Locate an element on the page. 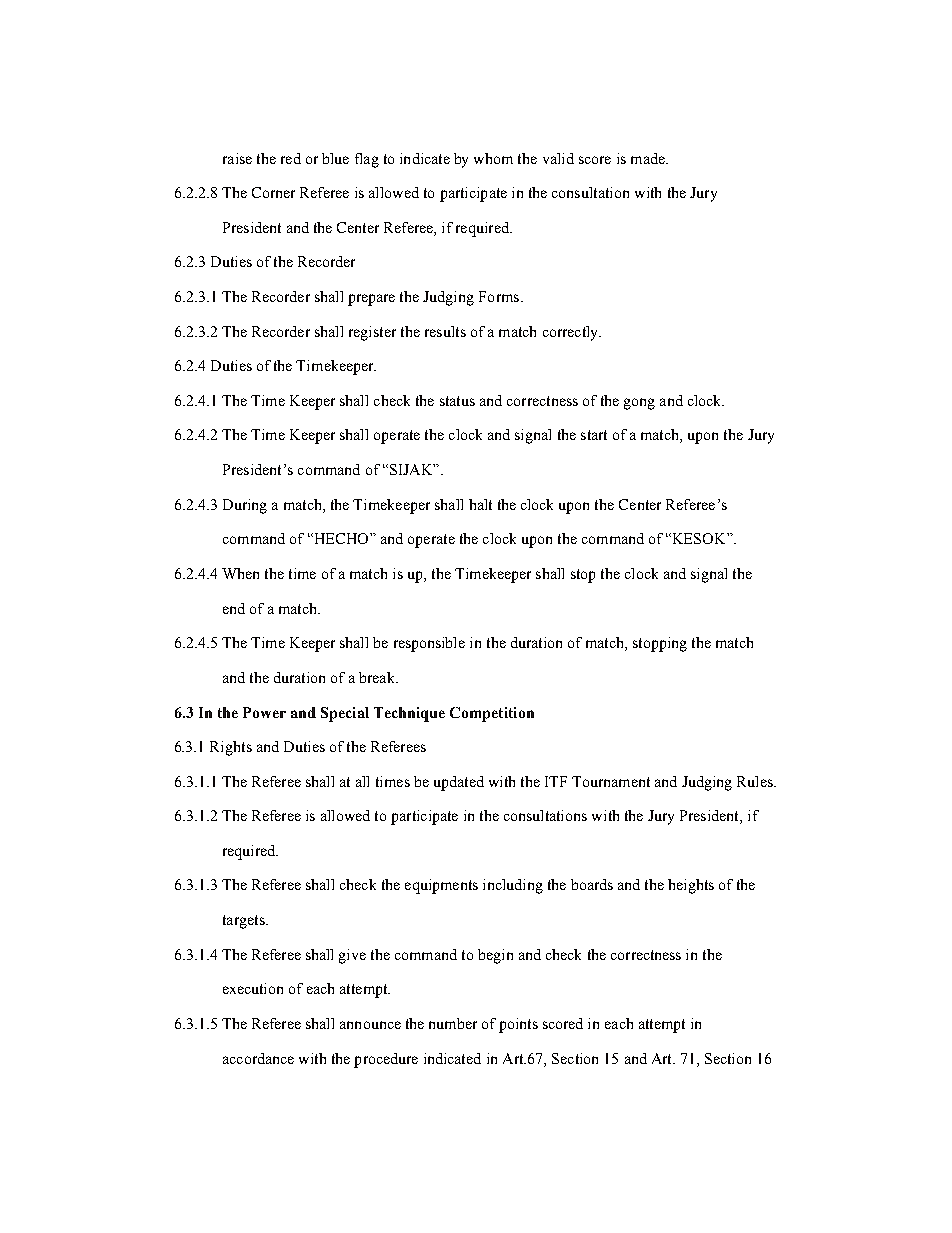  made is located at coordinates (649, 158).
